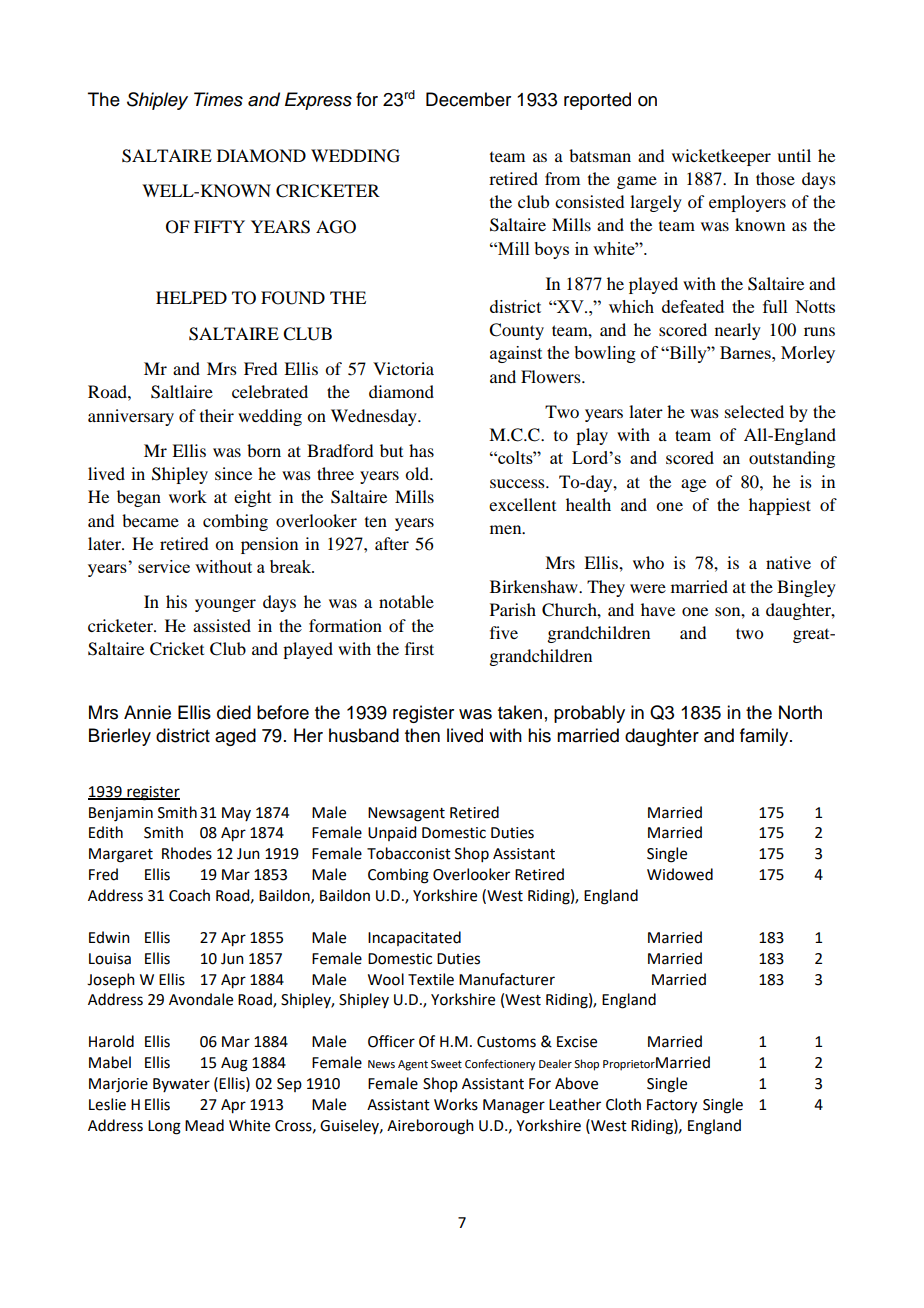 The height and width of the document is (1308, 924). Describe the element at coordinates (204, 1125) in the document. I see `Mead` at that location.
